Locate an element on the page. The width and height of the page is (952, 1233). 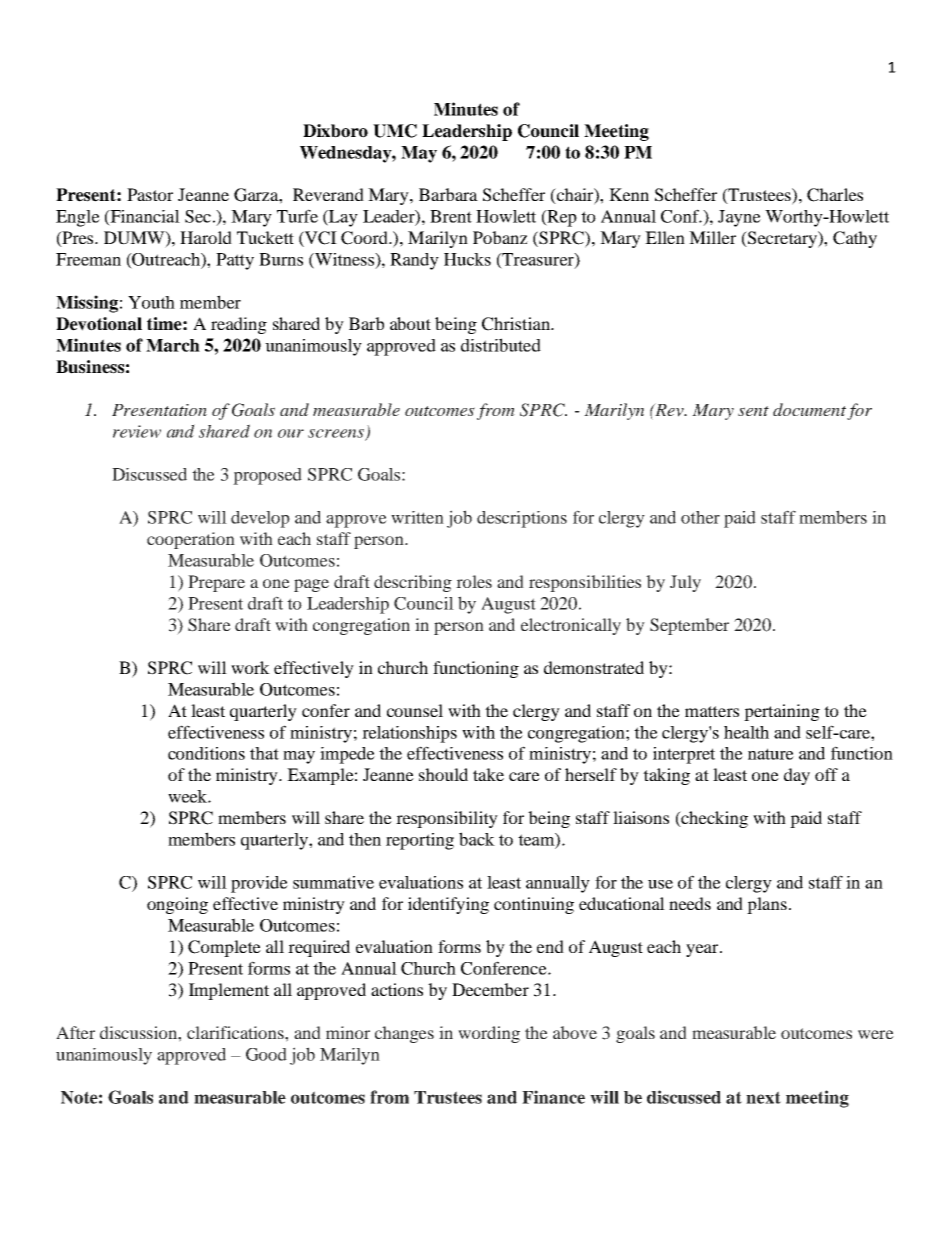
next is located at coordinates (763, 1097).
